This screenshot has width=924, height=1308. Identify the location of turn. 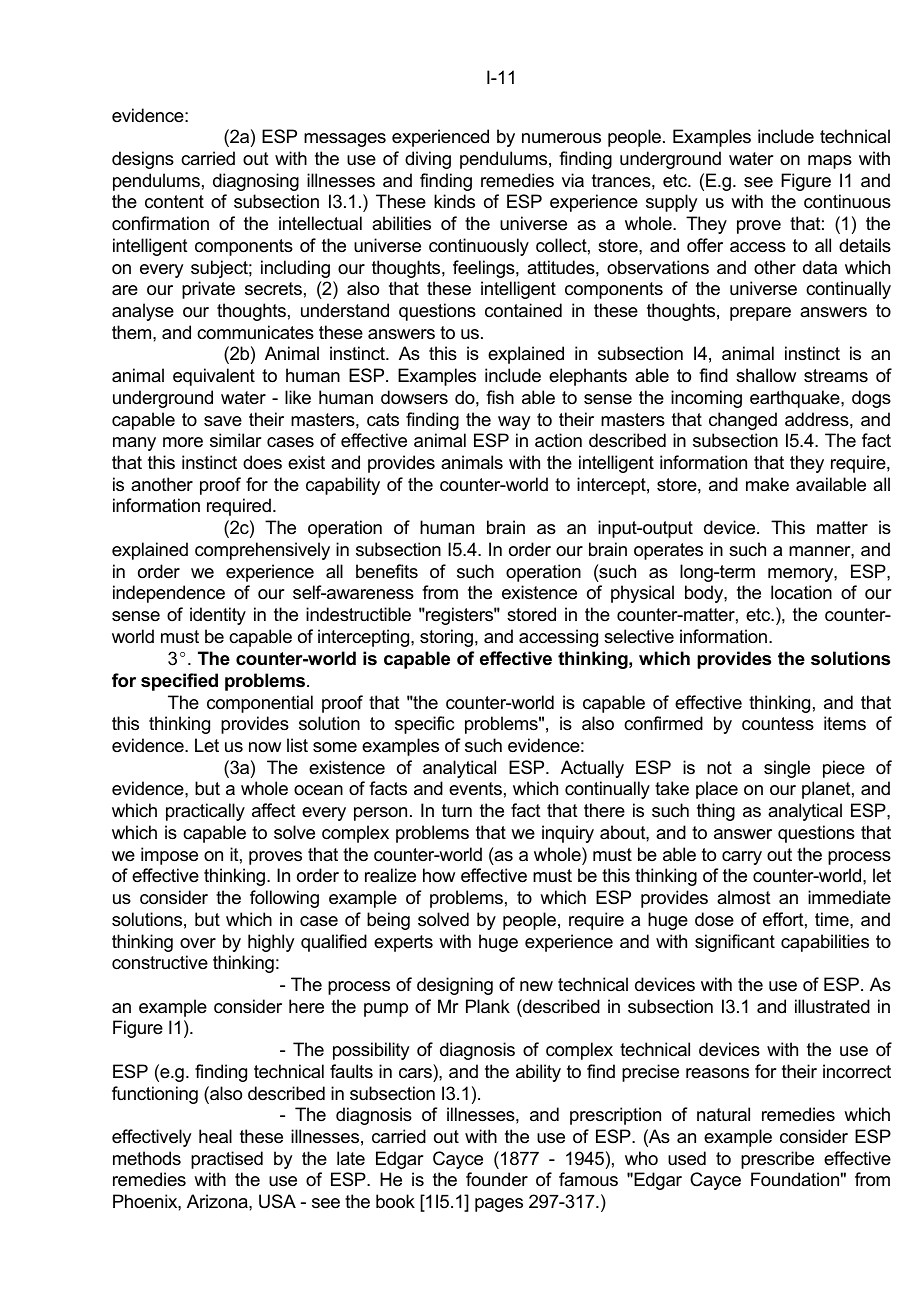
(457, 810).
